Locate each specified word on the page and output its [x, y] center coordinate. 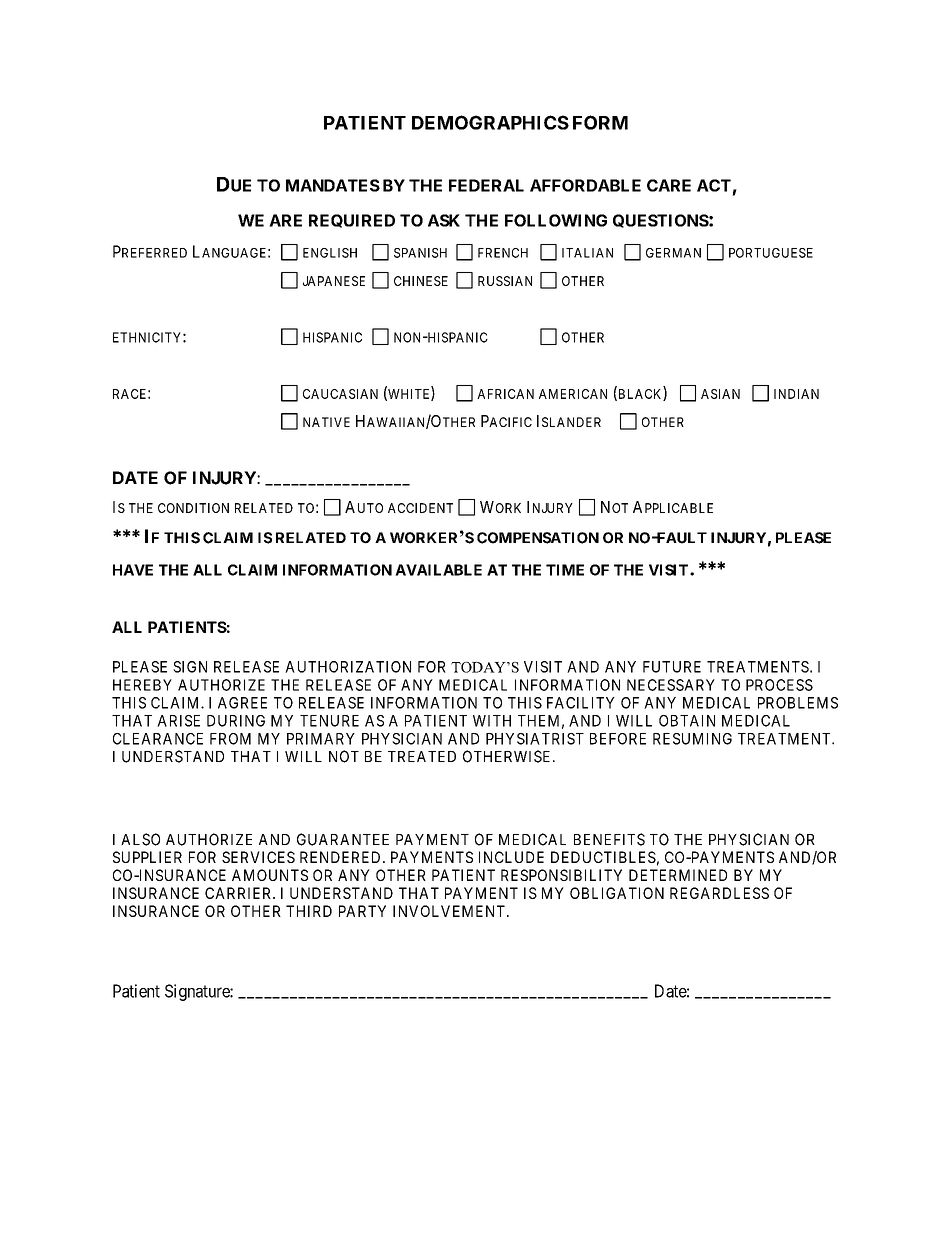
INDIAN [796, 394]
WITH [492, 721]
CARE [669, 185]
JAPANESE [334, 281]
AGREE [242, 703]
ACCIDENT [420, 508]
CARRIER [240, 893]
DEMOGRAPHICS [490, 122]
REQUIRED [352, 221]
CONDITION [193, 508]
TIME [565, 570]
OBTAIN [687, 721]
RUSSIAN [505, 281]
